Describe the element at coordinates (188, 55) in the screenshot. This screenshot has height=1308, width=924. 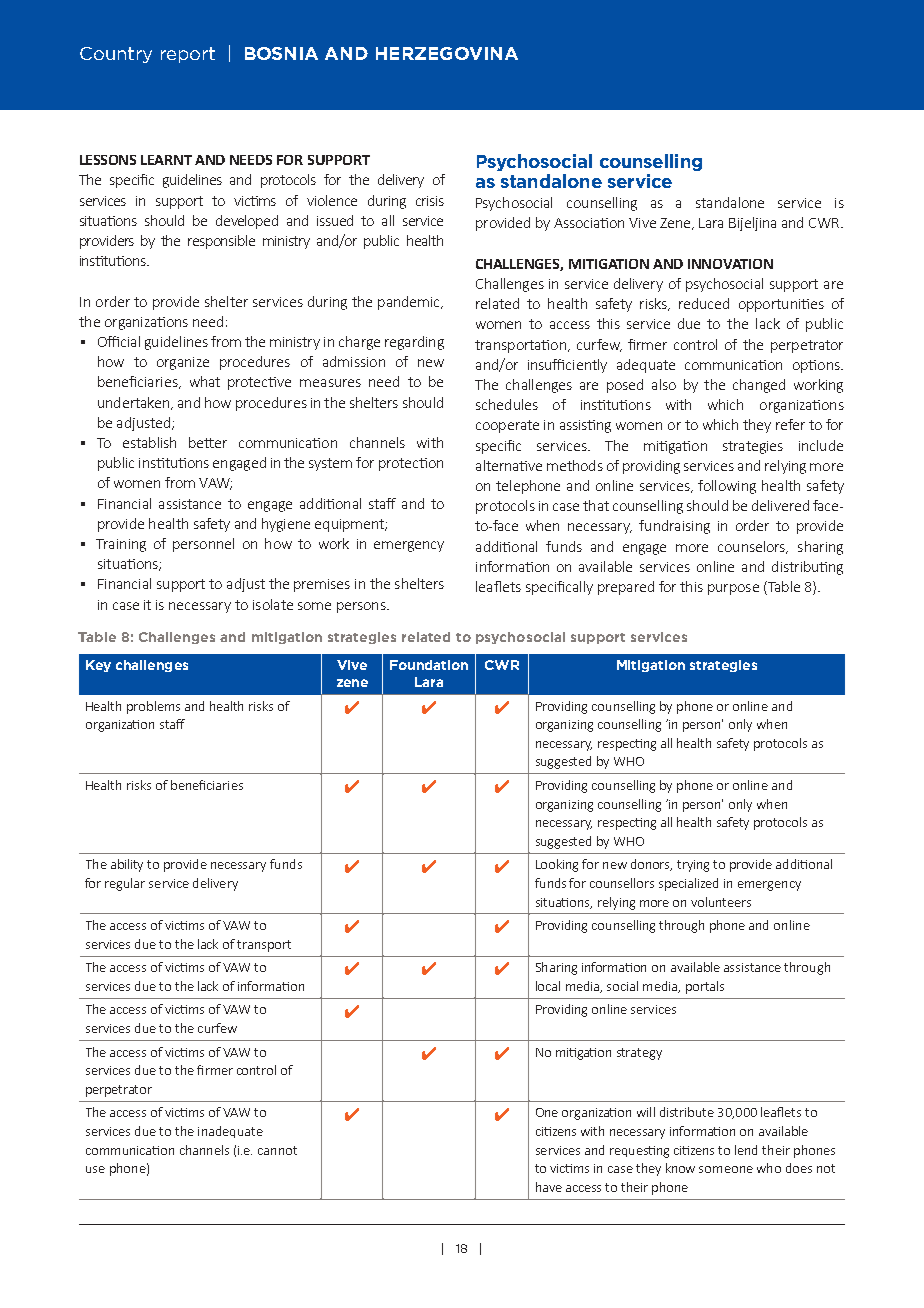
I see `report` at that location.
